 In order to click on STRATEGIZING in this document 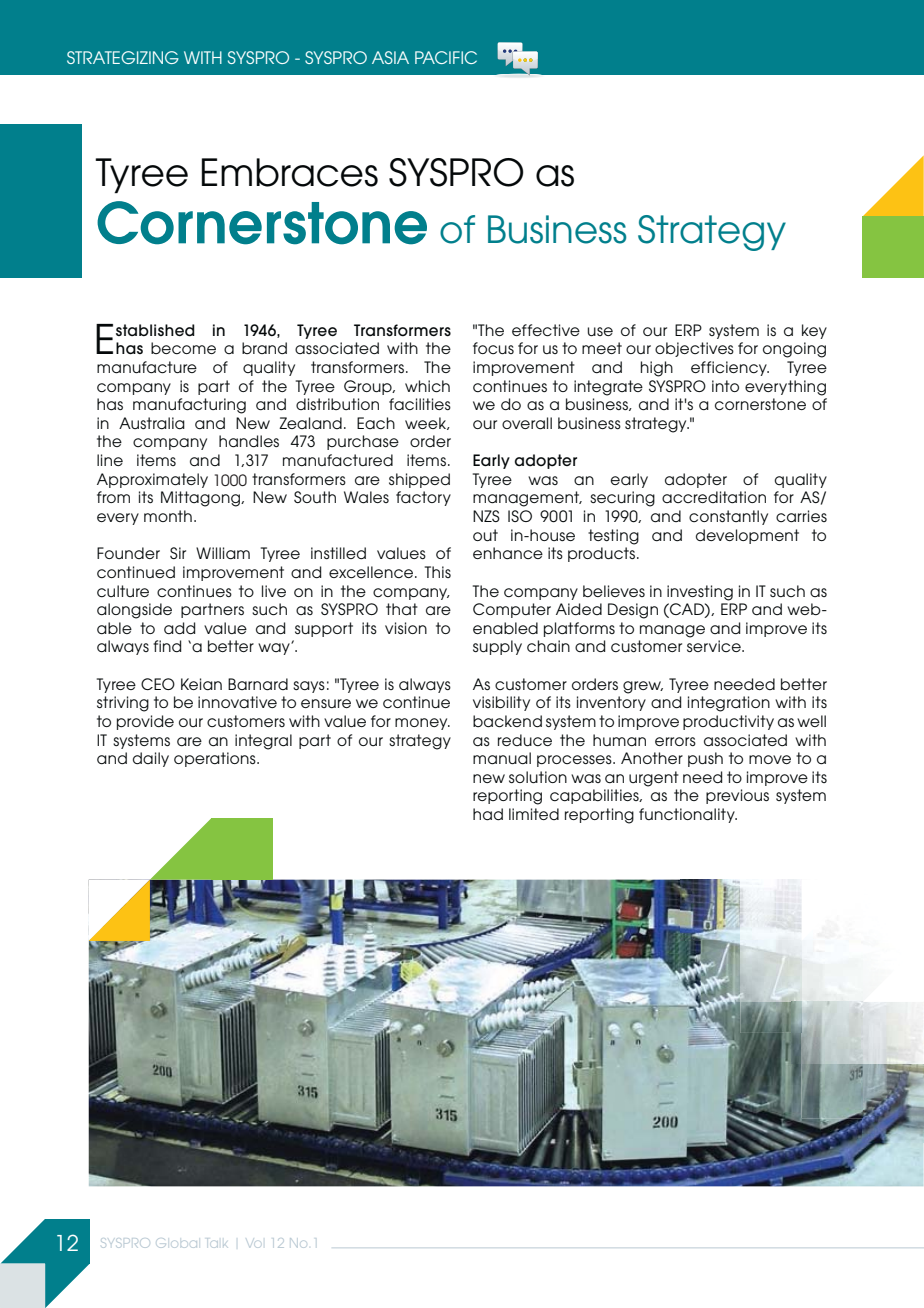, I will do `click(123, 57)`.
